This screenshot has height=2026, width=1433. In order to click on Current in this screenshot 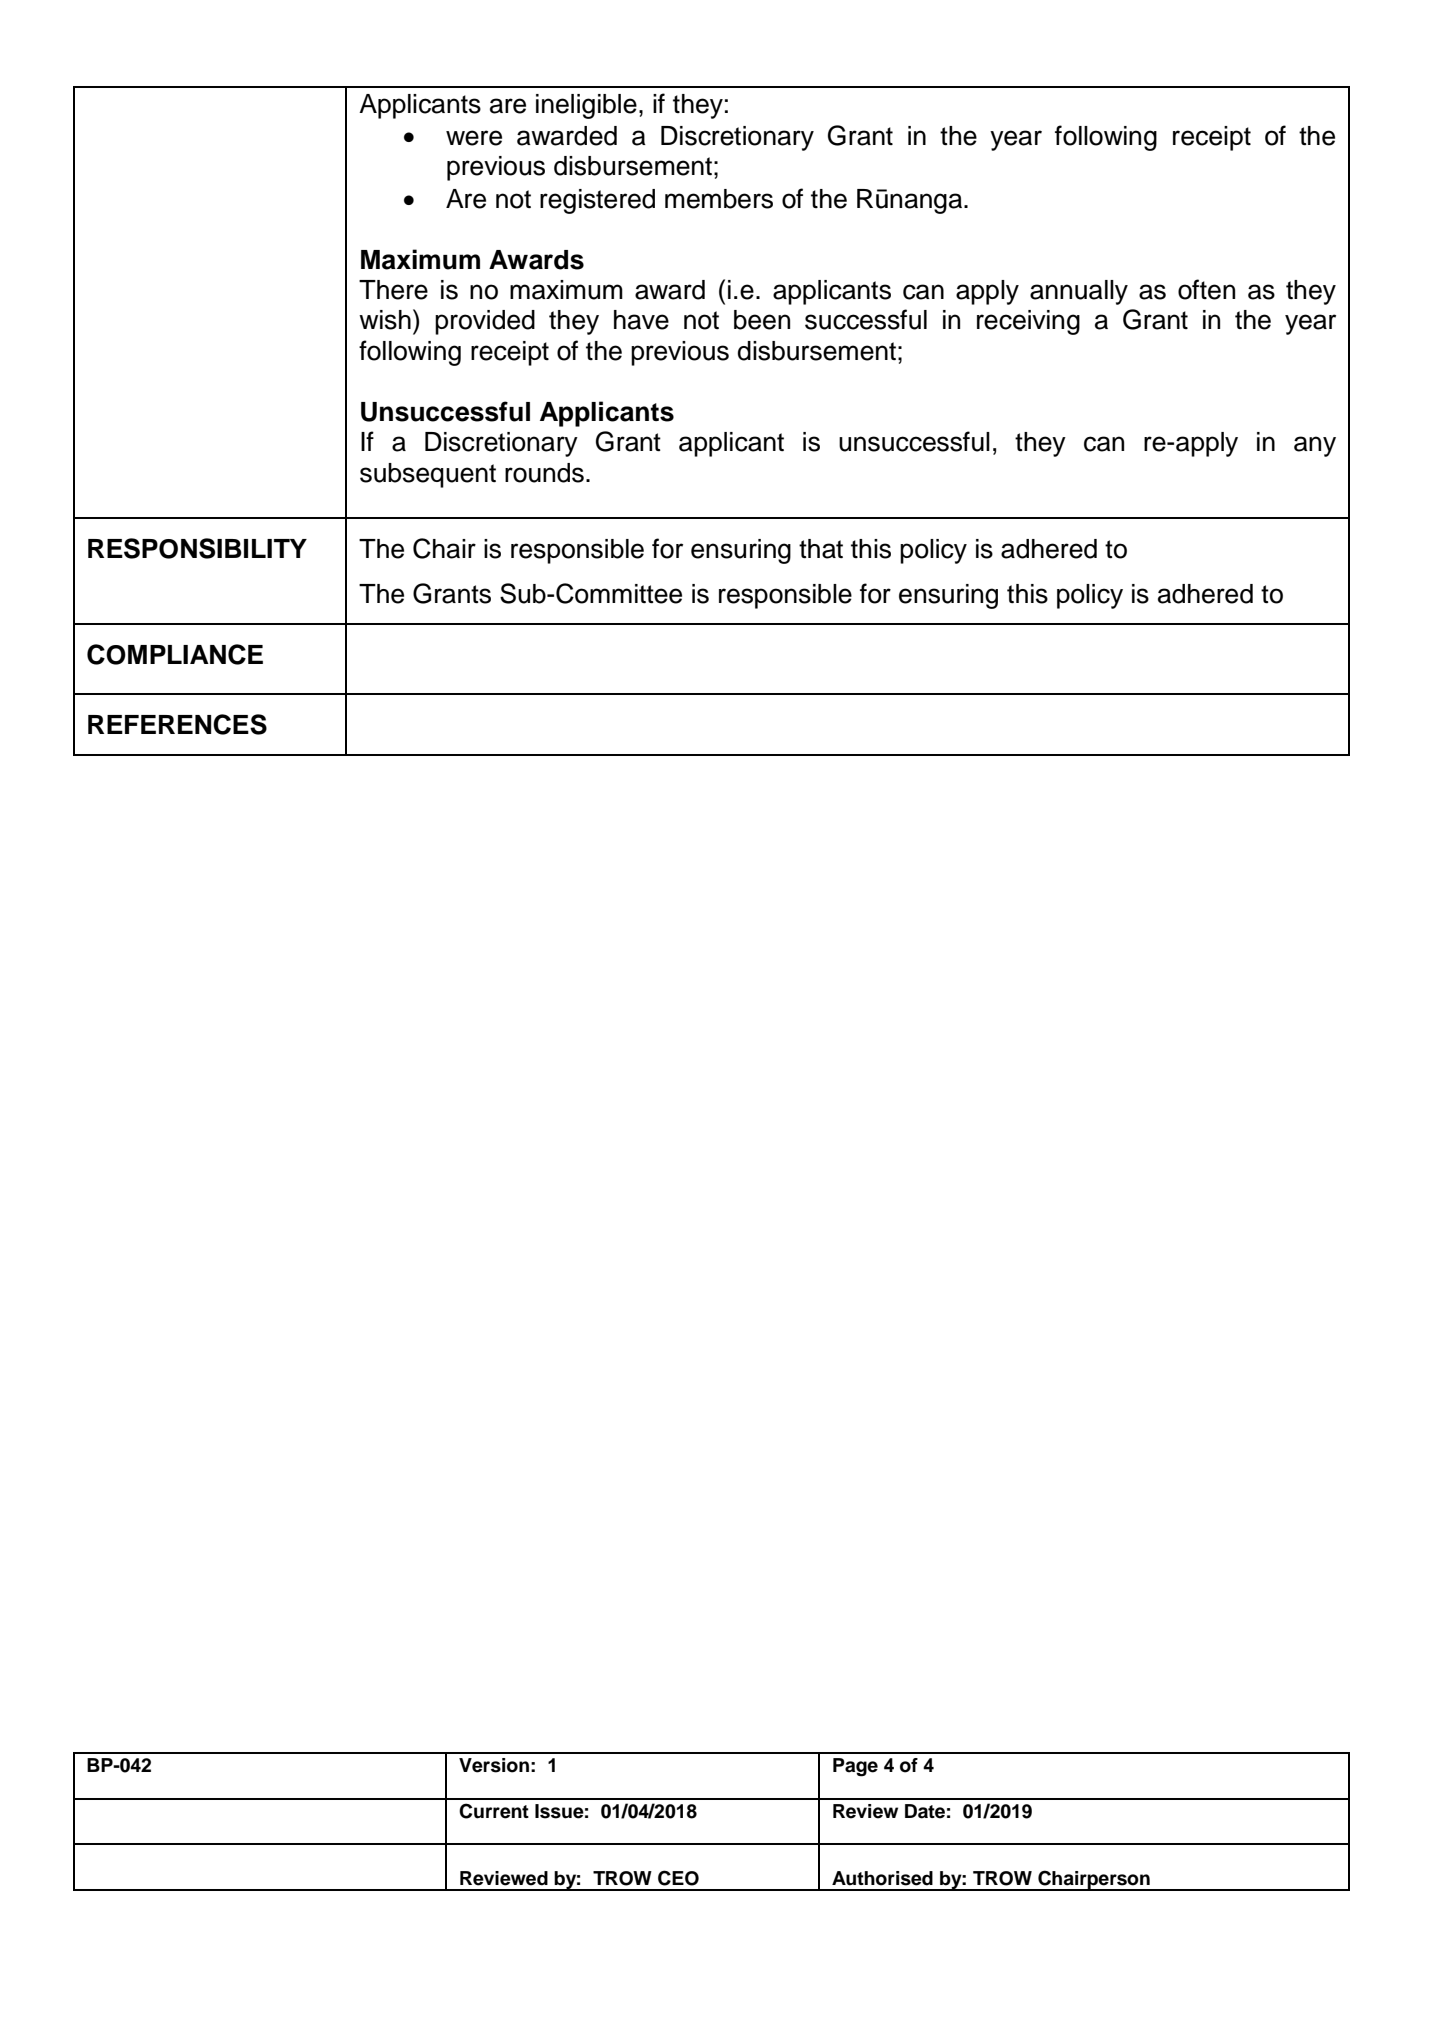, I will do `click(494, 1811)`.
